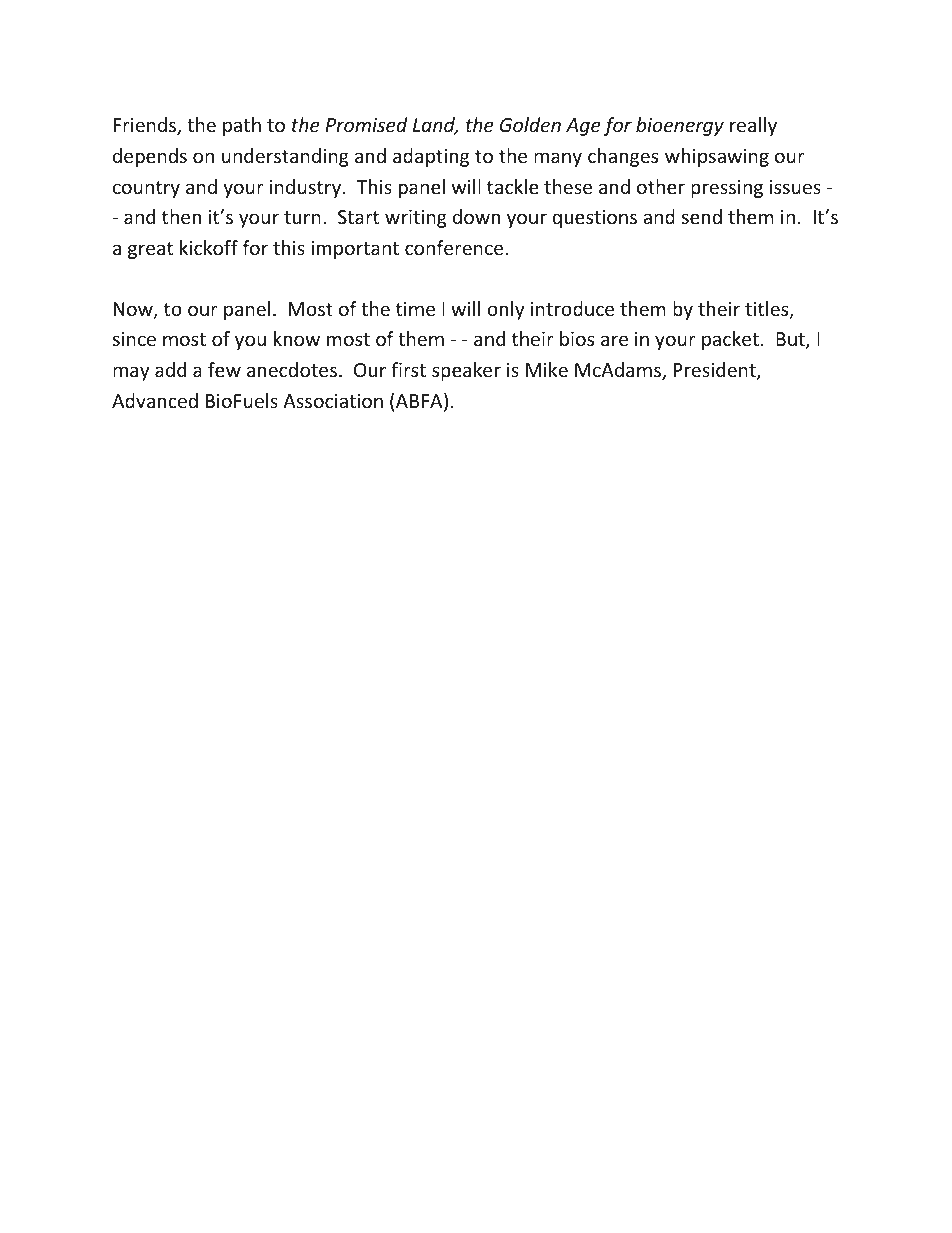  I want to click on speaker, so click(466, 371).
